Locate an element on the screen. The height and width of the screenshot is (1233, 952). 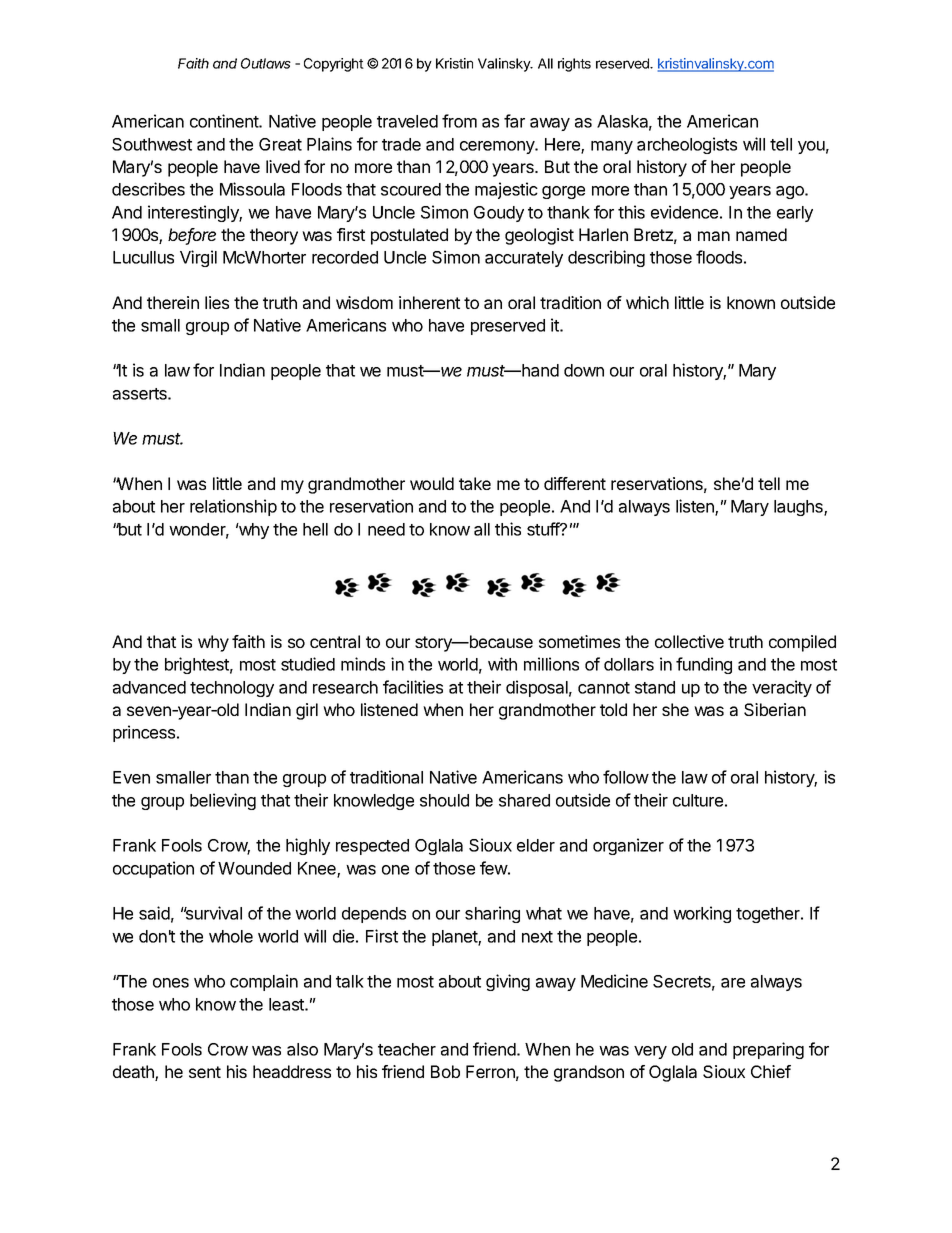
archeologists is located at coordinates (687, 145).
